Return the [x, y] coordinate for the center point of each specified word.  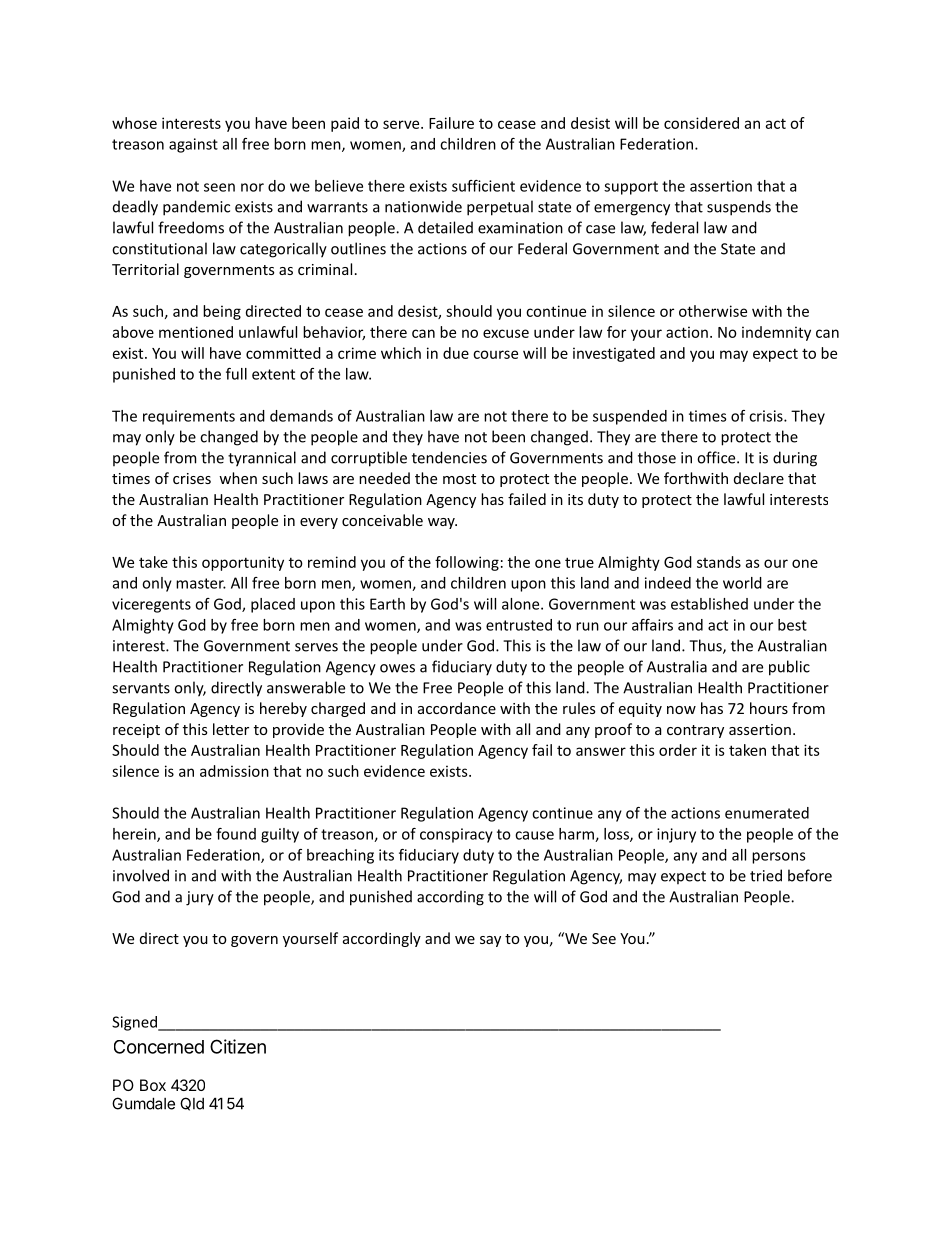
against [193, 145]
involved [141, 875]
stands [719, 562]
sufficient [483, 186]
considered [701, 123]
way [442, 523]
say [490, 941]
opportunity [243, 563]
